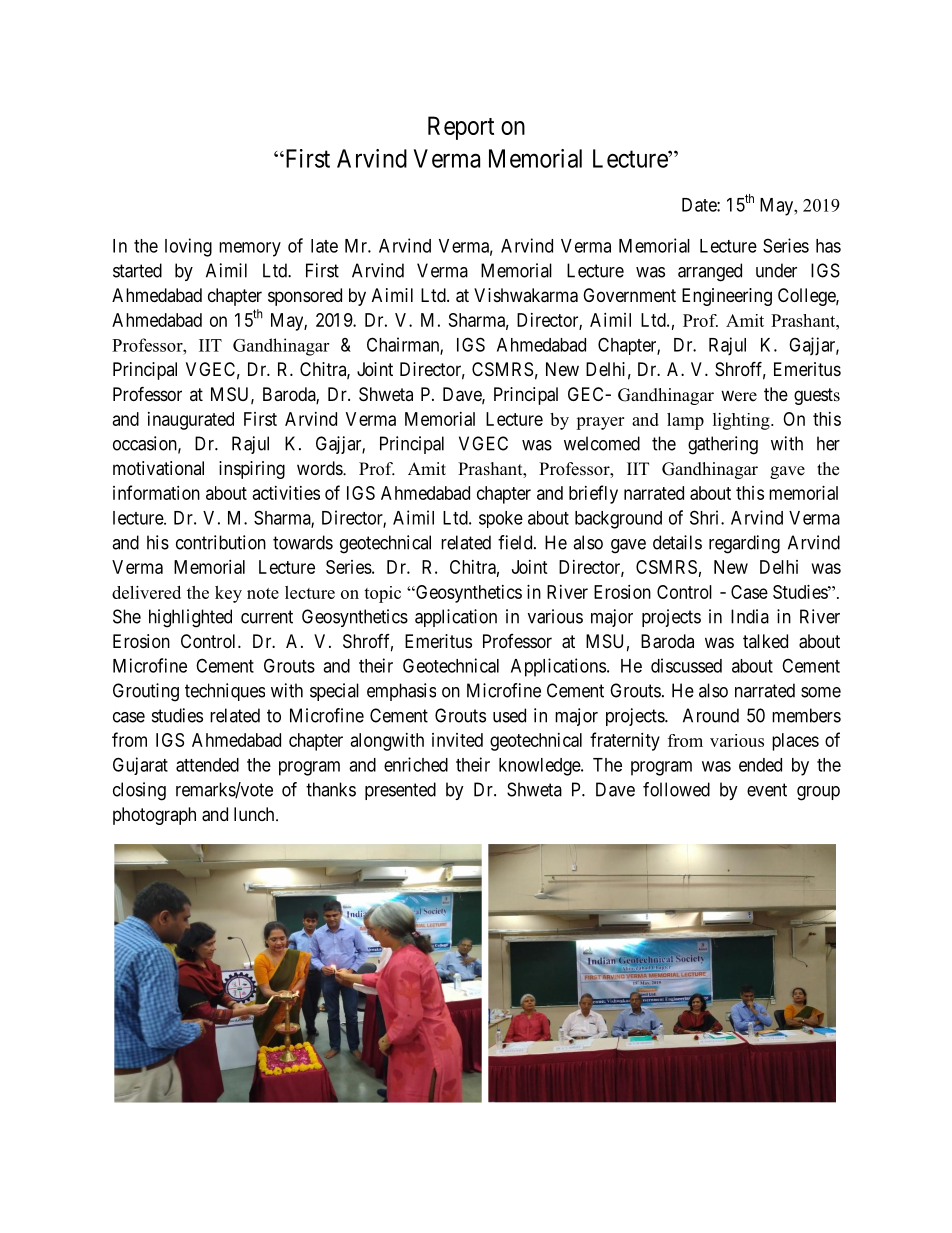  What do you see at coordinates (188, 247) in the screenshot?
I see `loving` at bounding box center [188, 247].
